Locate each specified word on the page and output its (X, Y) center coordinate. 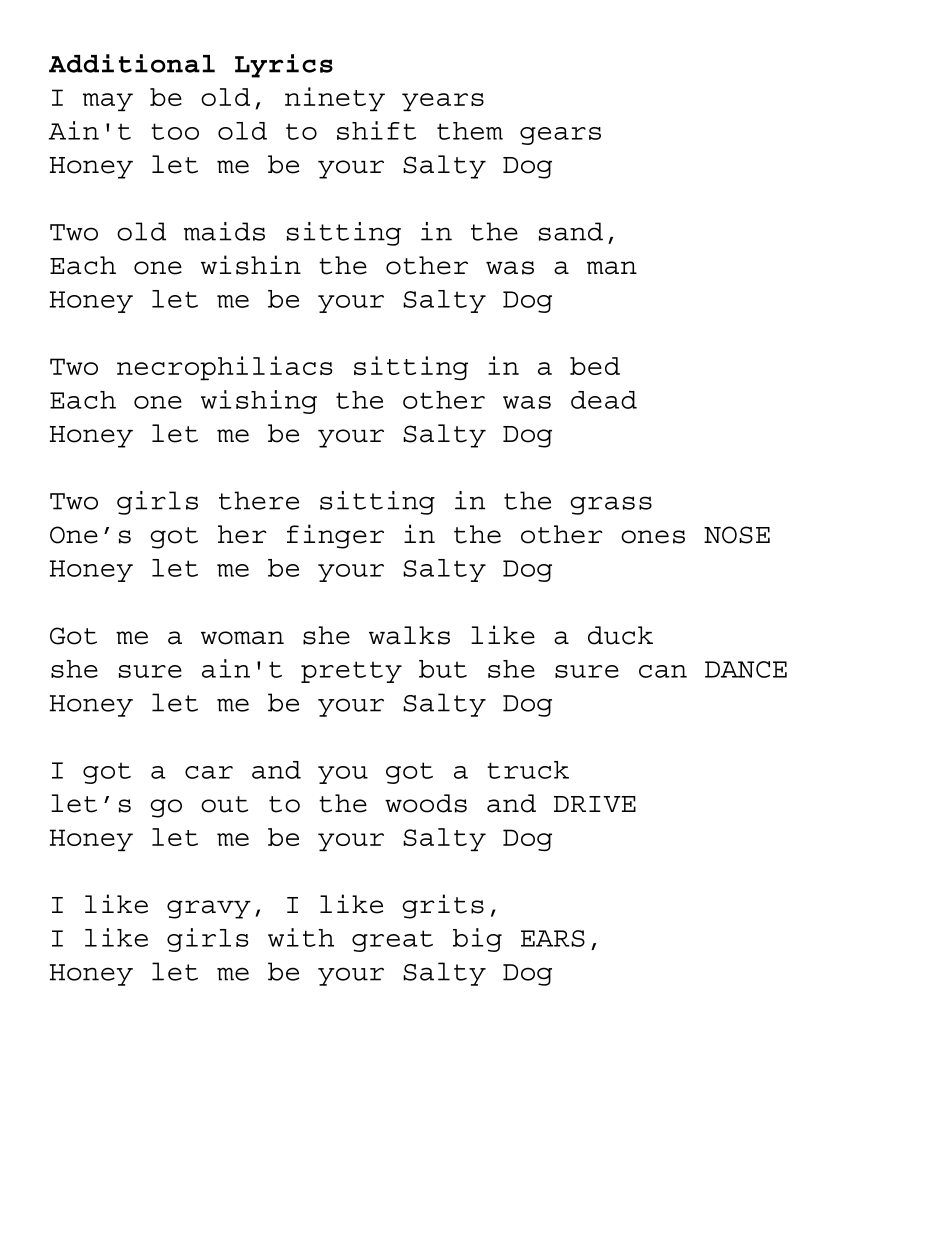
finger (335, 536)
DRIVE (595, 804)
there (259, 500)
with (301, 937)
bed (595, 366)
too (175, 131)
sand (571, 231)
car (209, 772)
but (443, 669)
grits (443, 906)
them (470, 131)
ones (653, 537)
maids (224, 231)
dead (604, 400)
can (663, 671)
